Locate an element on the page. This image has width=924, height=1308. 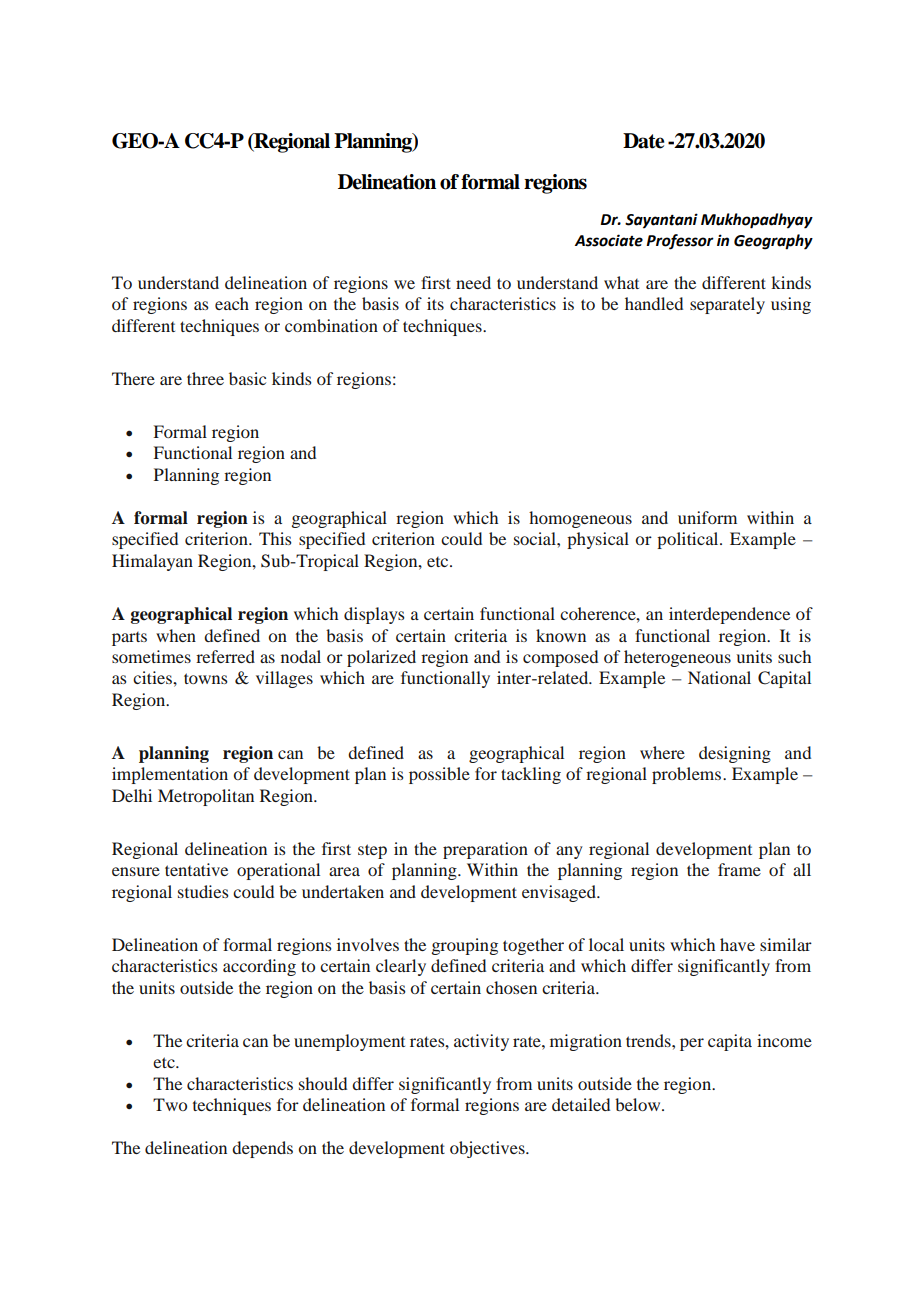
studies is located at coordinates (203, 891).
